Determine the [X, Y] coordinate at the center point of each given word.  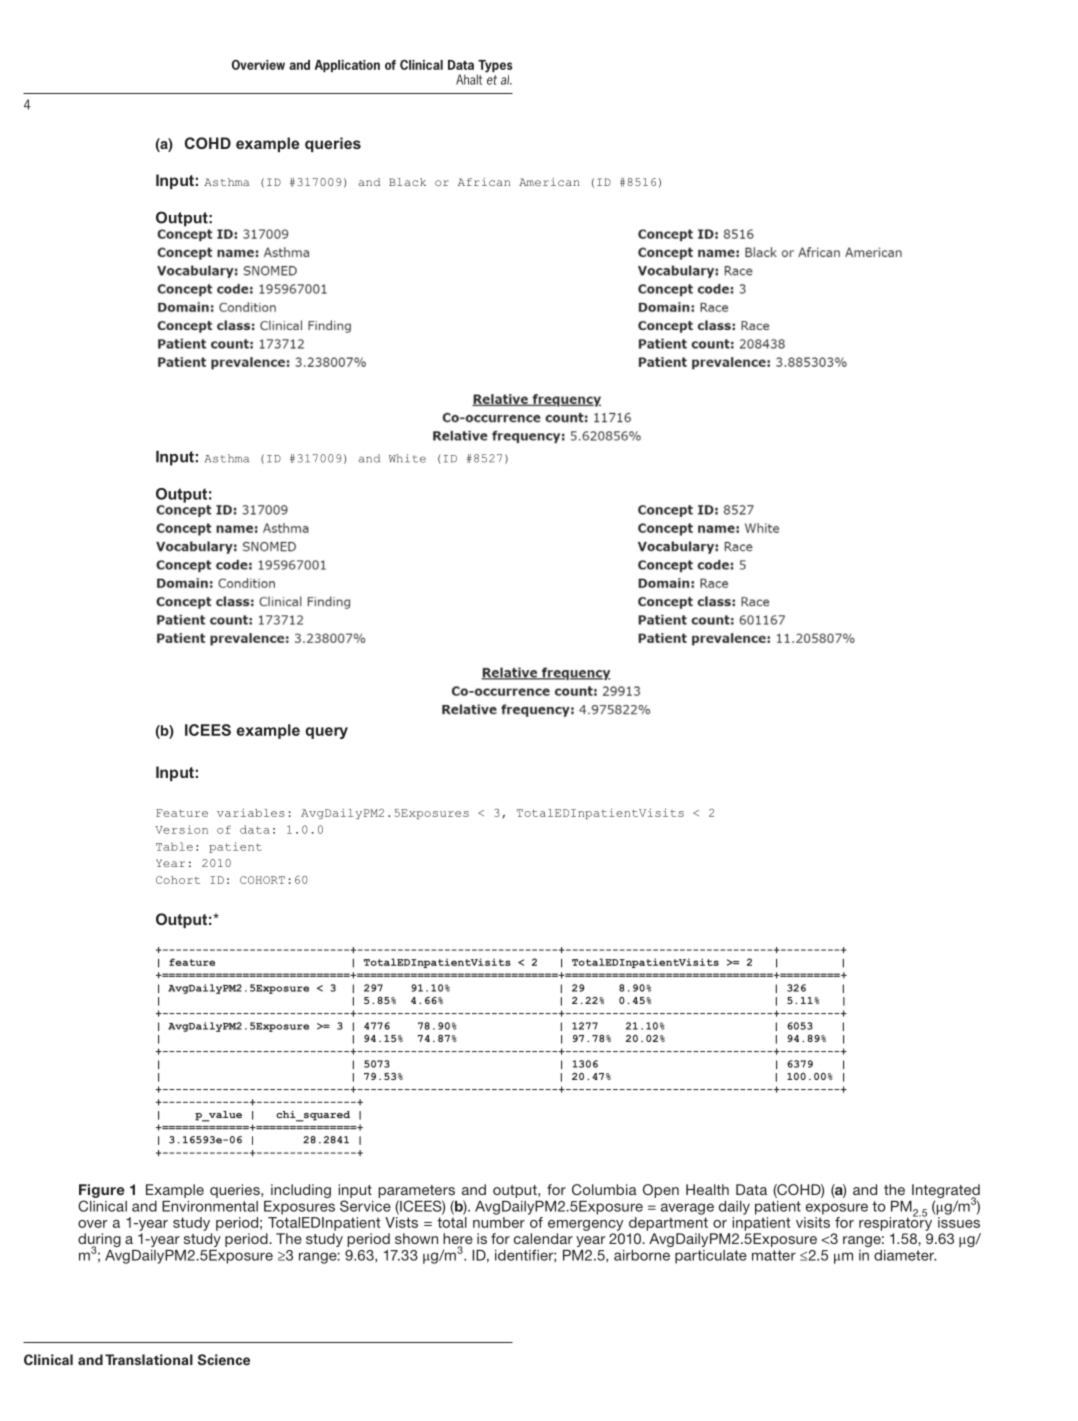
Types [495, 67]
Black [407, 182]
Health [707, 1189]
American [549, 182]
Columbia [604, 1189]
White [407, 458]
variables [251, 813]
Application [347, 66]
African [484, 182]
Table [174, 846]
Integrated [946, 1192]
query [326, 733]
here [458, 1240]
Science [224, 1360]
